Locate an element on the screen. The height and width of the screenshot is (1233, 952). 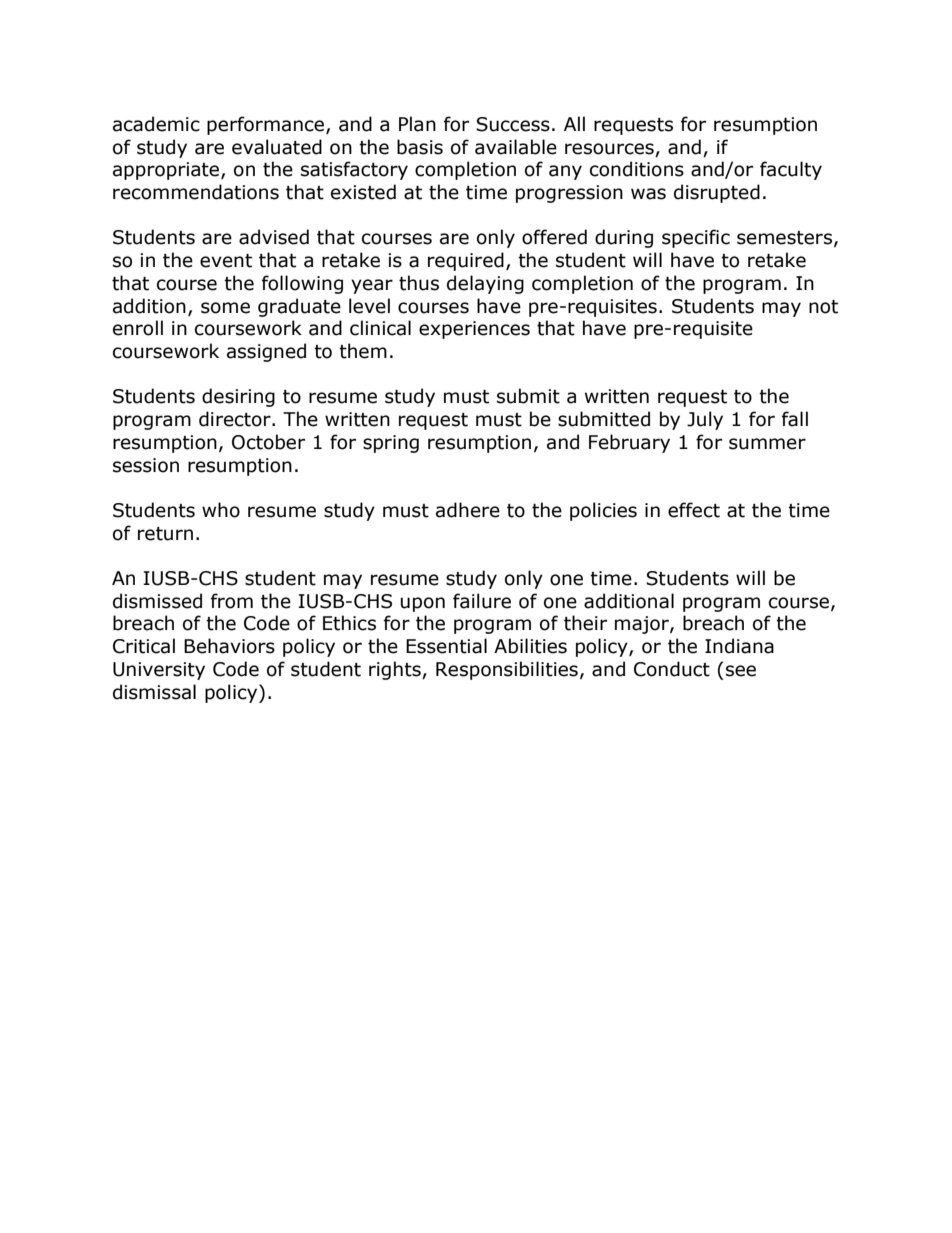
evaluated is located at coordinates (277, 147).
